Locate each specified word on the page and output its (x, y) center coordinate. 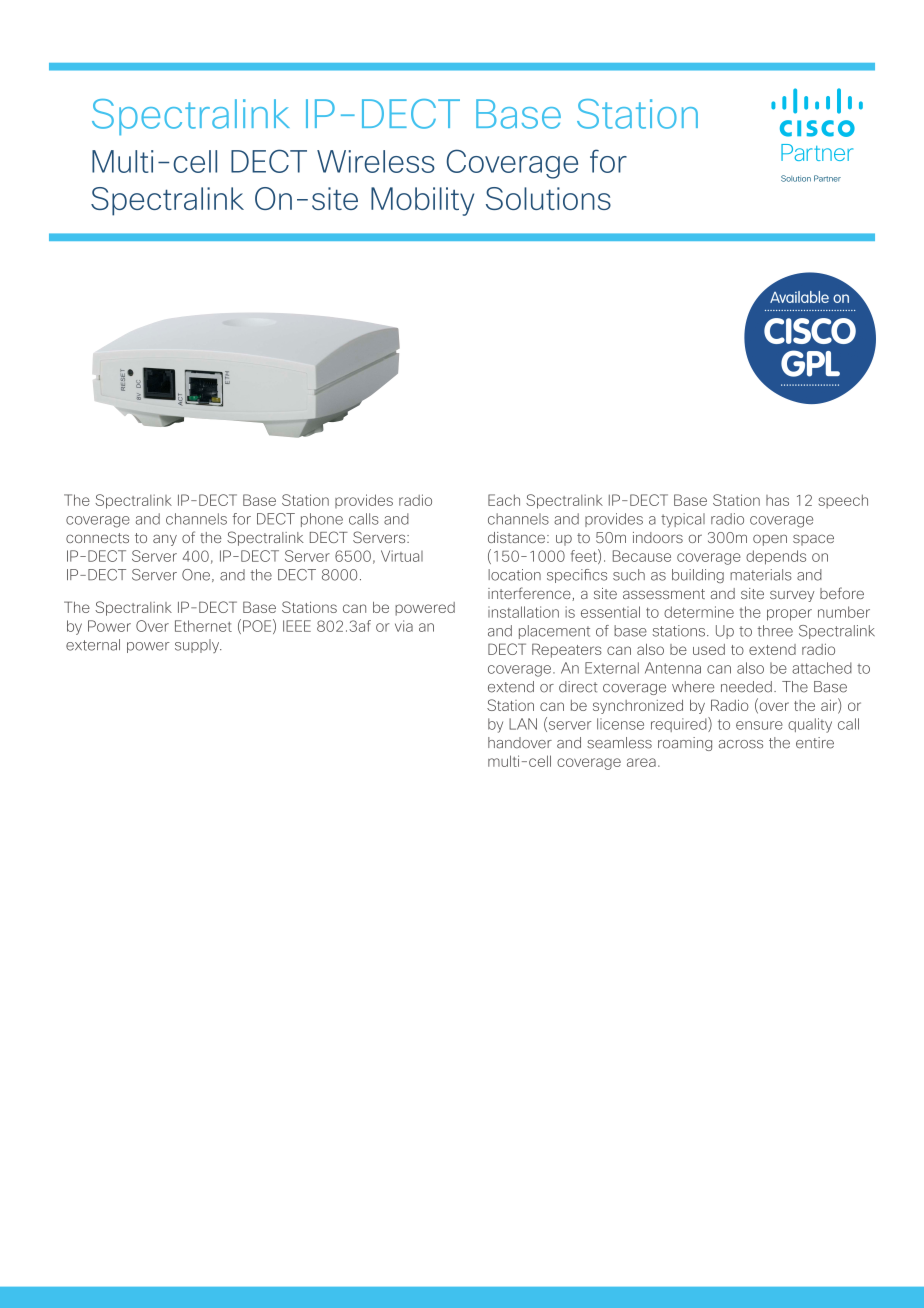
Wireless (376, 161)
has (777, 500)
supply (198, 646)
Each (504, 500)
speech (843, 501)
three (775, 631)
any (165, 540)
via (404, 626)
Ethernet (203, 626)
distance (516, 537)
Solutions (548, 198)
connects (97, 538)
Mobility (422, 201)
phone (322, 520)
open (770, 540)
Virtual (402, 556)
